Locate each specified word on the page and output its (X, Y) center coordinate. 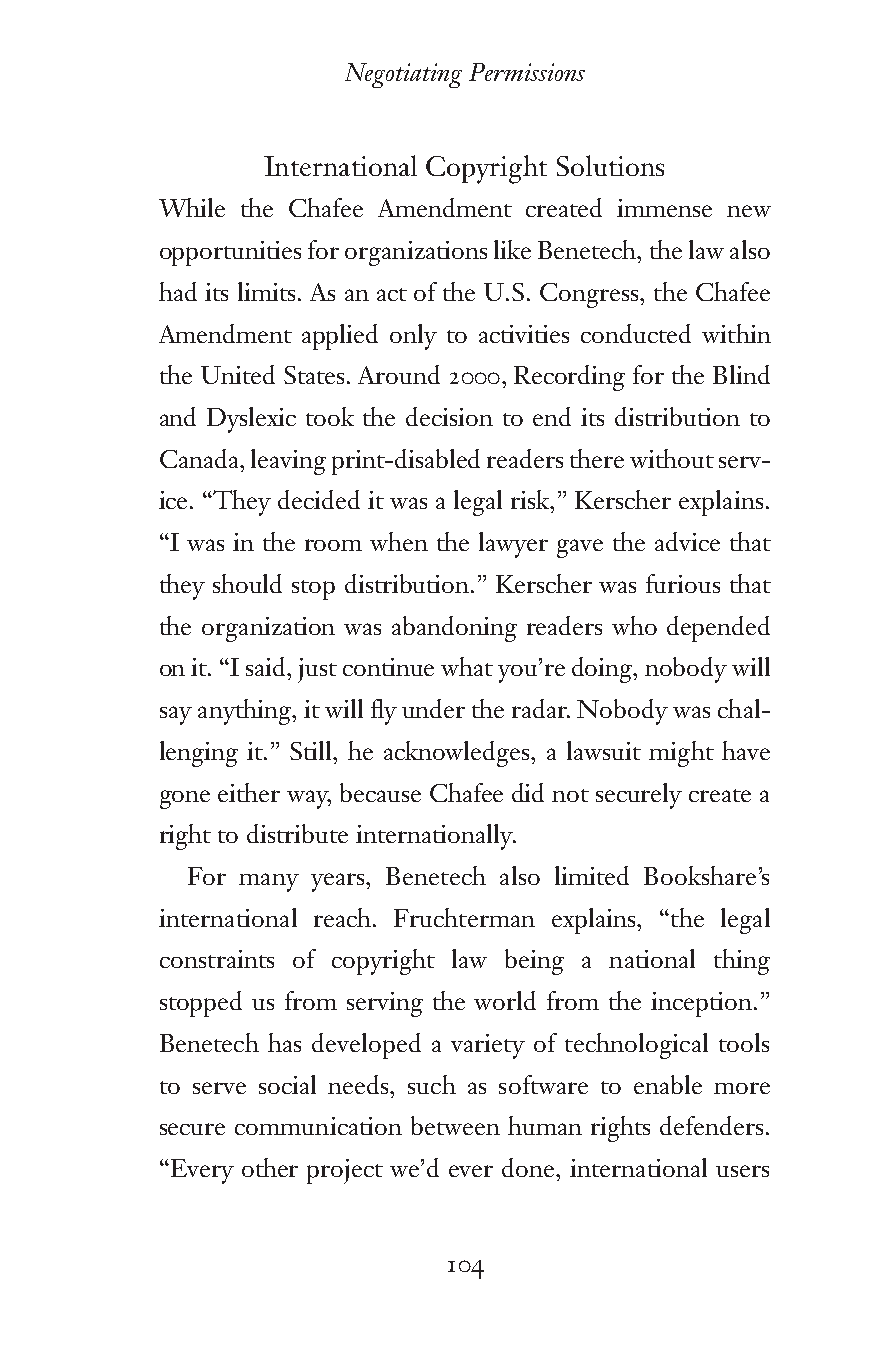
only (413, 337)
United (238, 374)
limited (592, 875)
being (534, 962)
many (269, 882)
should (247, 583)
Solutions (610, 165)
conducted (636, 333)
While (192, 207)
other (270, 1167)
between (455, 1125)
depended (718, 629)
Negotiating (403, 75)
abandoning (454, 629)
